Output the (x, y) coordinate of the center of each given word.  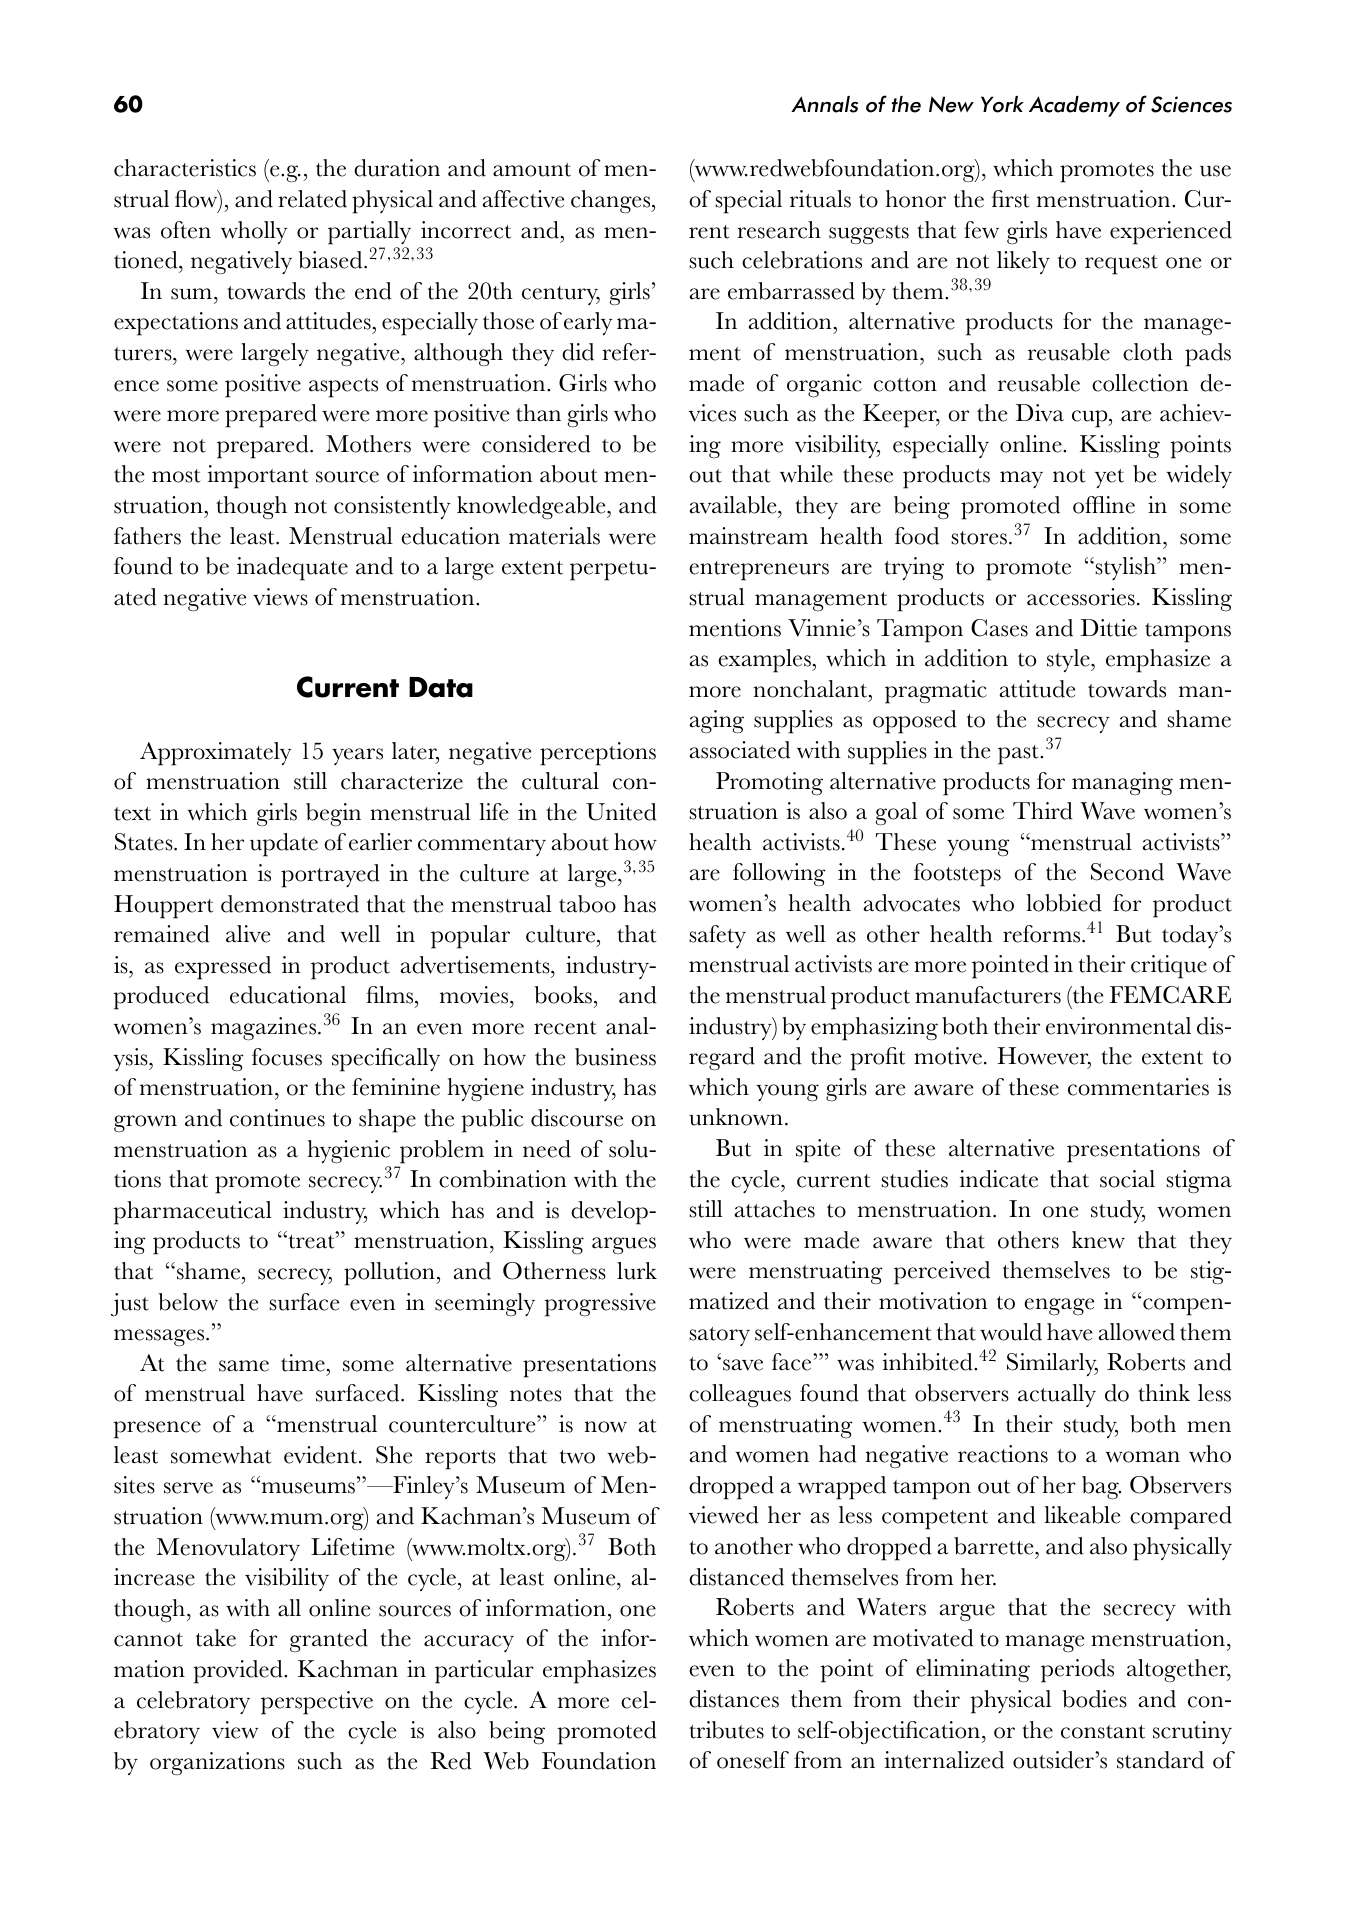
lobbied (1064, 903)
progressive (600, 1305)
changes (612, 202)
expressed (223, 968)
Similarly (1052, 1364)
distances (734, 1699)
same (244, 1366)
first (1010, 199)
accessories (1081, 597)
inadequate (292, 569)
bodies (1094, 1699)
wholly (254, 232)
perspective (317, 1703)
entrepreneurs (759, 571)
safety (717, 936)
